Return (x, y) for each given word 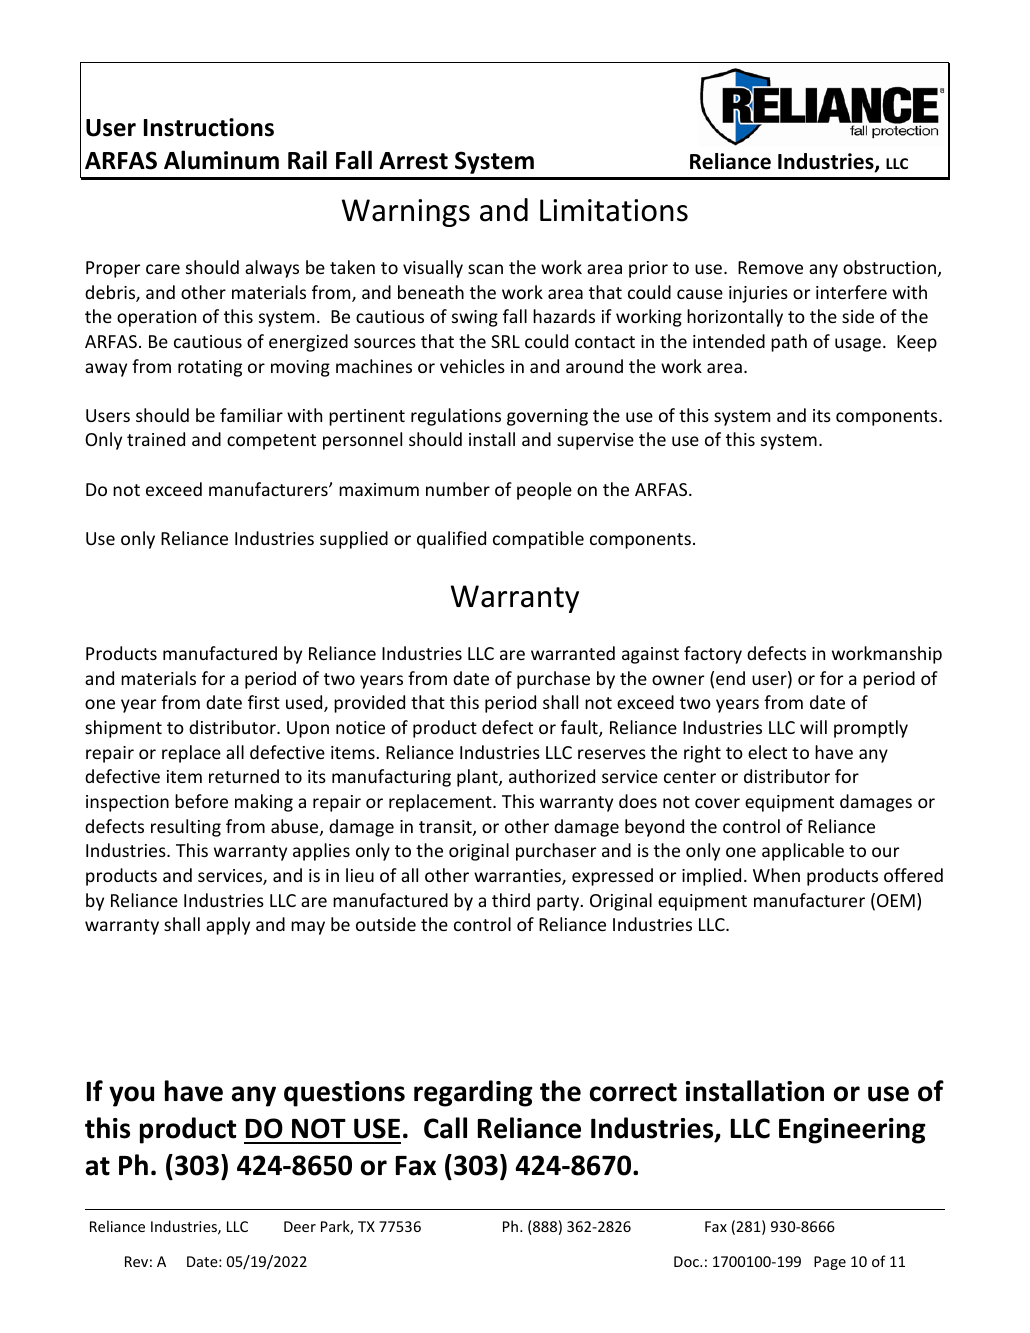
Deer (300, 1226)
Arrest (413, 161)
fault (580, 728)
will (813, 727)
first (264, 702)
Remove (770, 267)
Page (830, 1263)
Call (445, 1128)
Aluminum (221, 160)
